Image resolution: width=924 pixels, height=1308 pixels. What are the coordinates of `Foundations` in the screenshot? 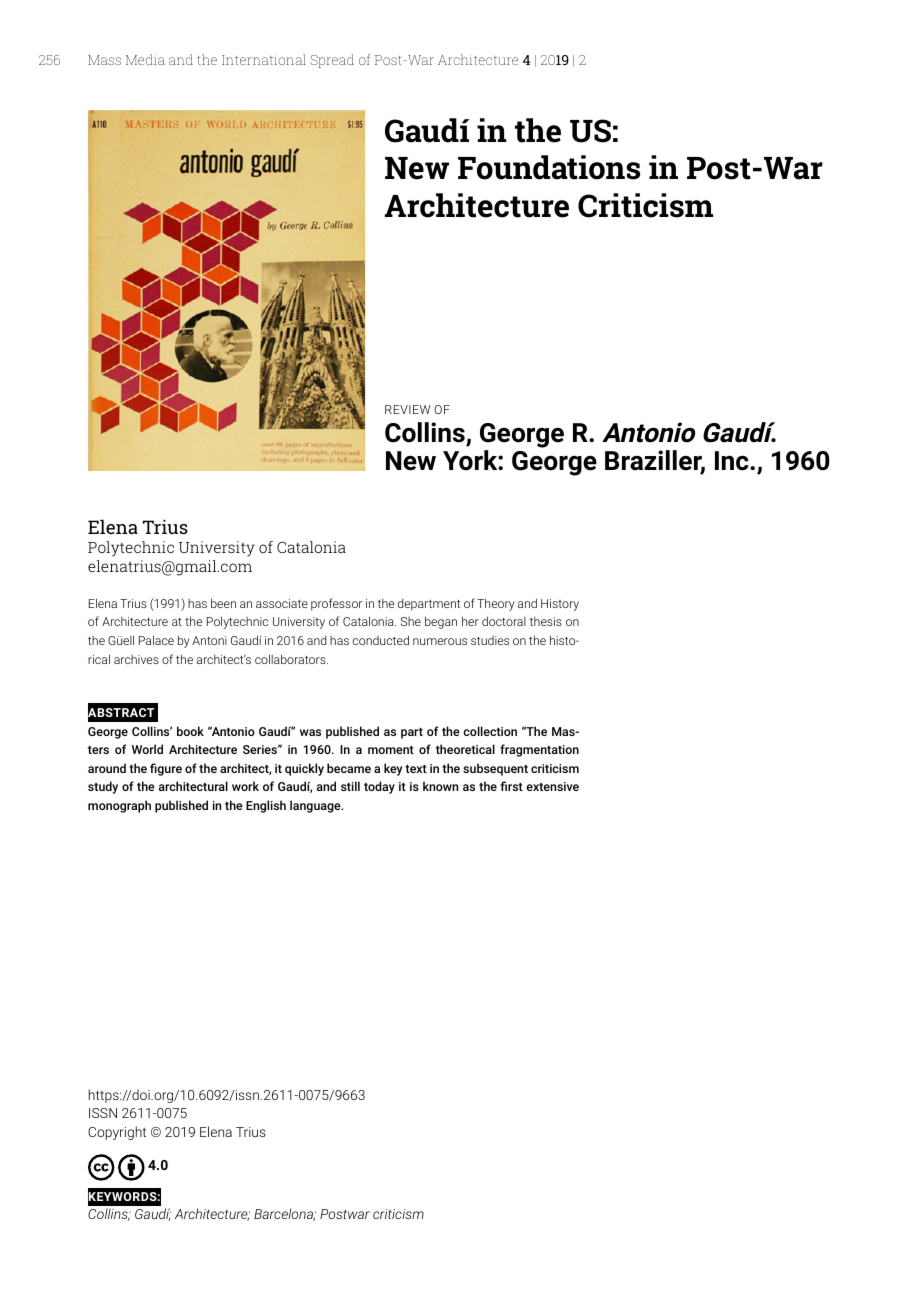 It's located at (549, 167).
